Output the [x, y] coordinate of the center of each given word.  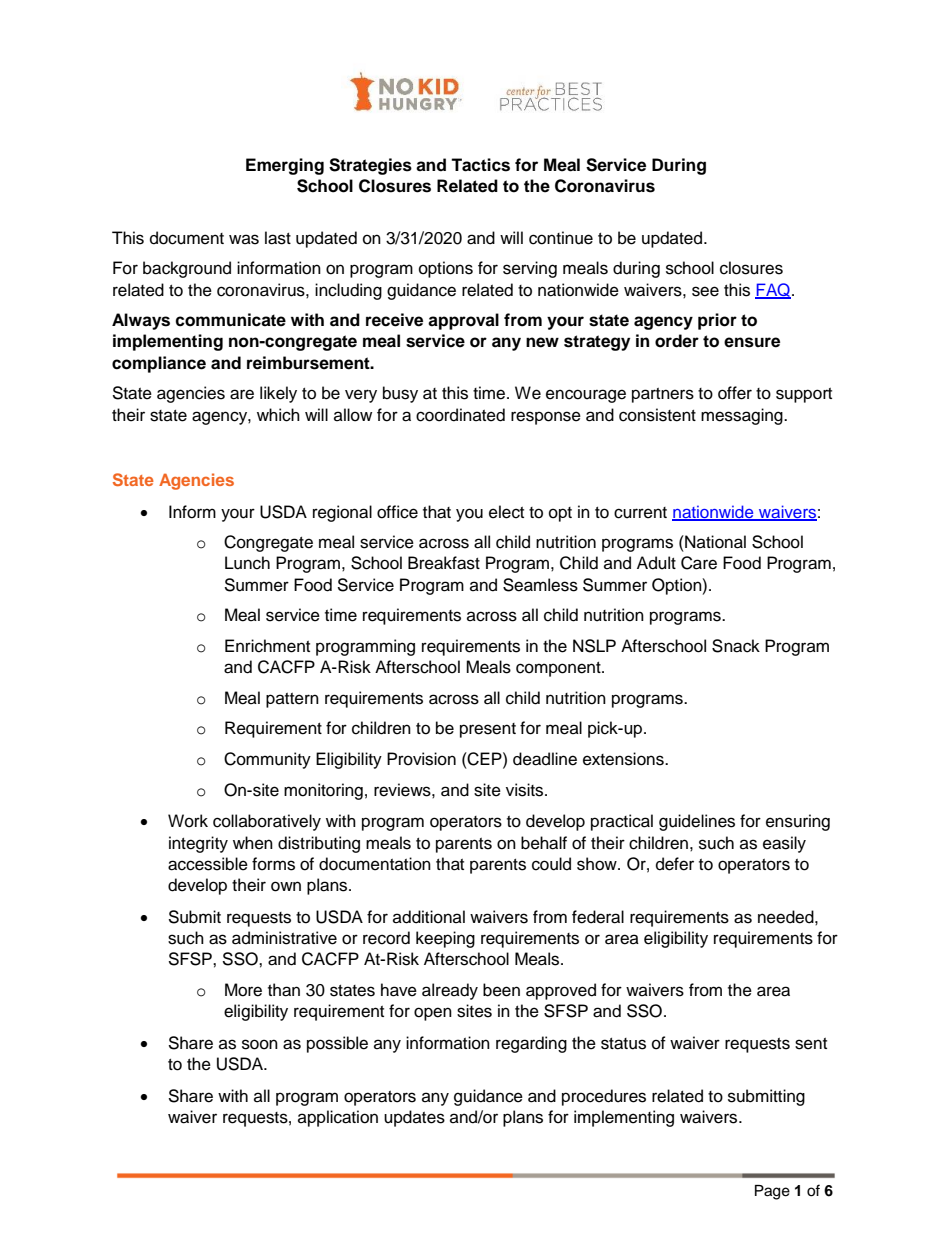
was [244, 239]
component [559, 669]
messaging [743, 416]
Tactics [480, 165]
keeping [445, 939]
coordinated [460, 415]
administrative [284, 938]
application [338, 1118]
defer [675, 864]
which [278, 415]
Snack [736, 646]
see [705, 291]
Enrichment [267, 646]
